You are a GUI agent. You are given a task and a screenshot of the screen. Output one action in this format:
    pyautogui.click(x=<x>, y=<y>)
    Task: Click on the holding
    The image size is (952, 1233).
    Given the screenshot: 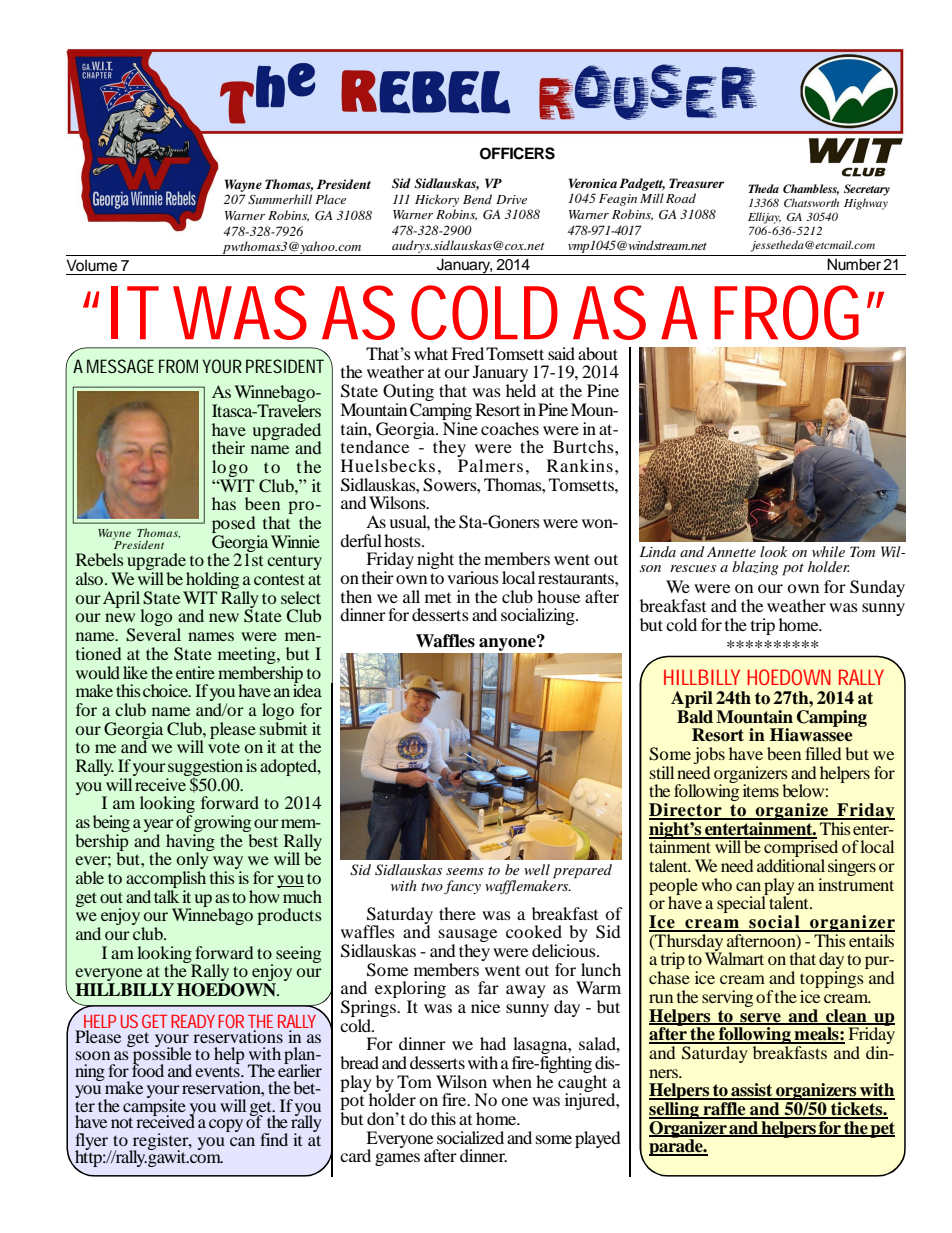 What is the action you would take?
    pyautogui.click(x=211, y=582)
